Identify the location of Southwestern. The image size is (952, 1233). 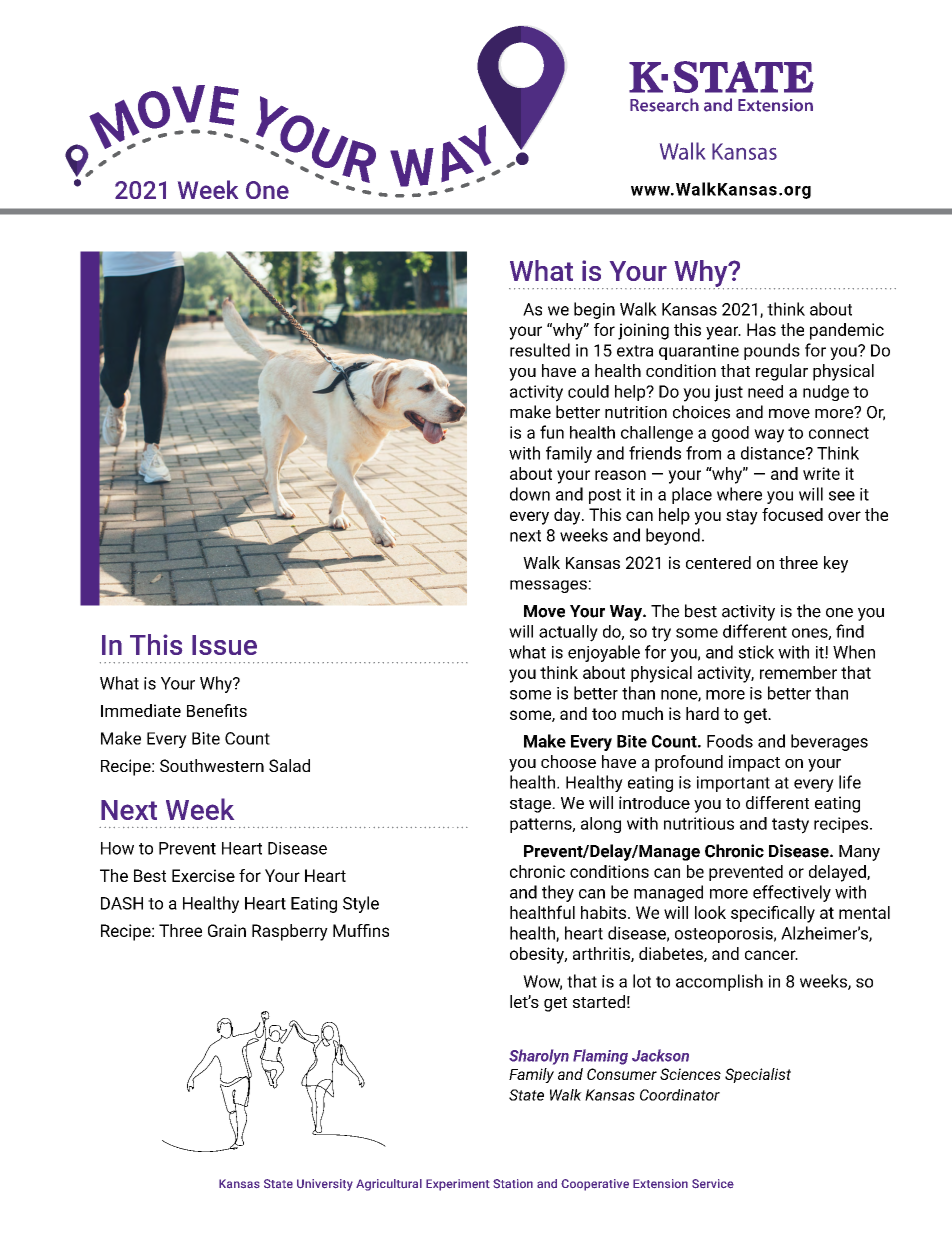
(212, 765).
